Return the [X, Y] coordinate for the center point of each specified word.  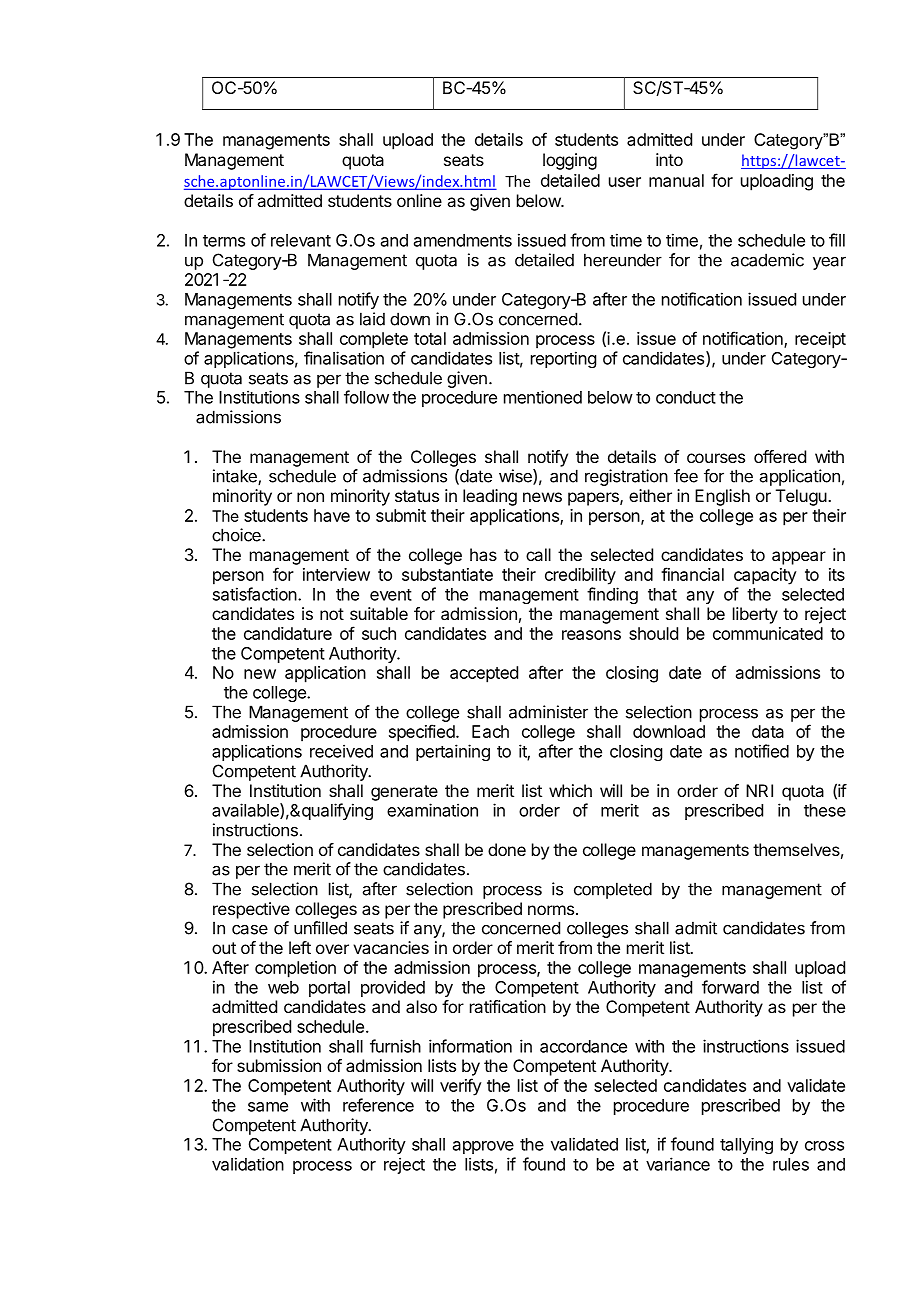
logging [570, 161]
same [268, 1107]
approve [483, 1147]
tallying [746, 1146]
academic [767, 260]
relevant [301, 240]
